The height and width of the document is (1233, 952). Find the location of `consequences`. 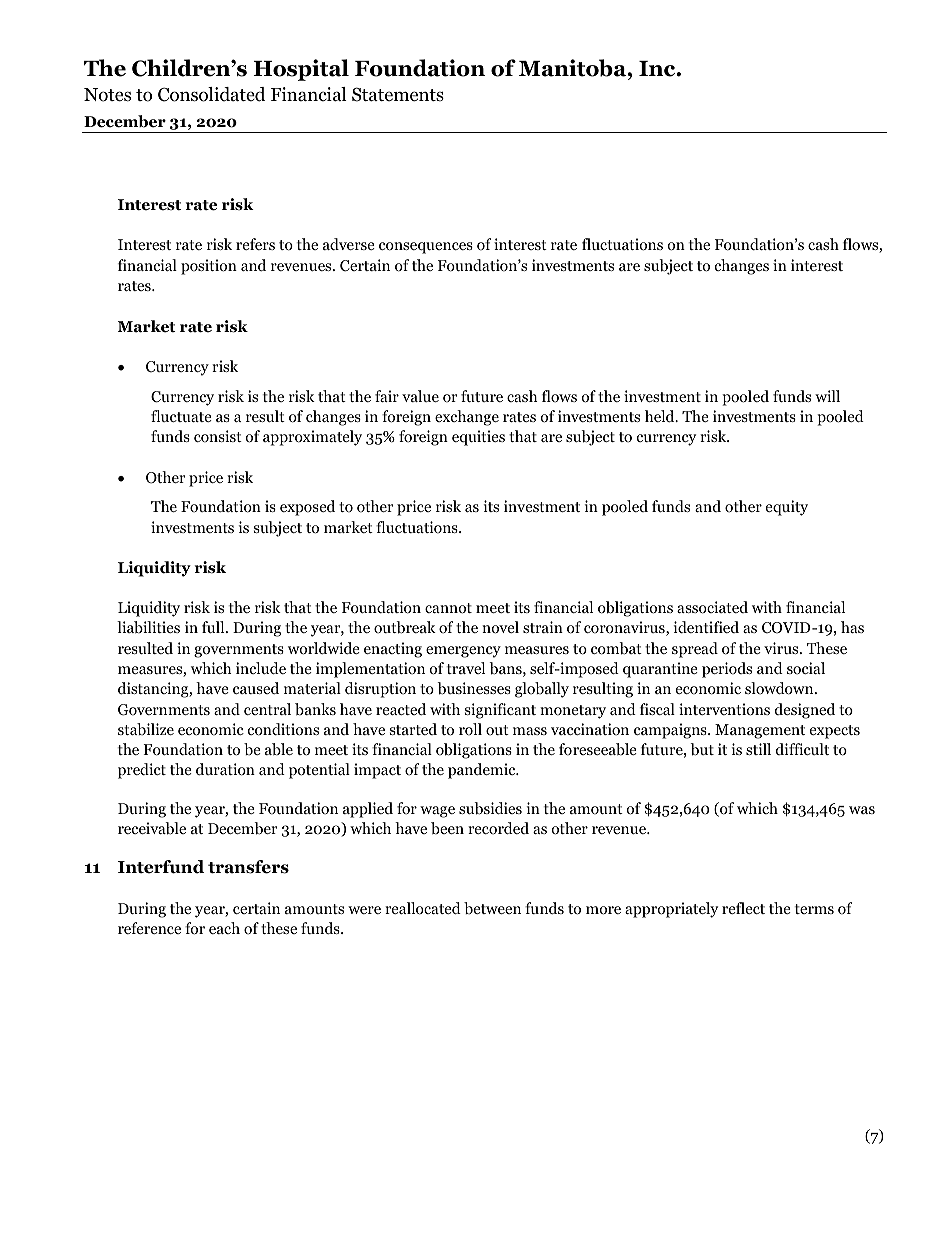

consequences is located at coordinates (426, 248).
